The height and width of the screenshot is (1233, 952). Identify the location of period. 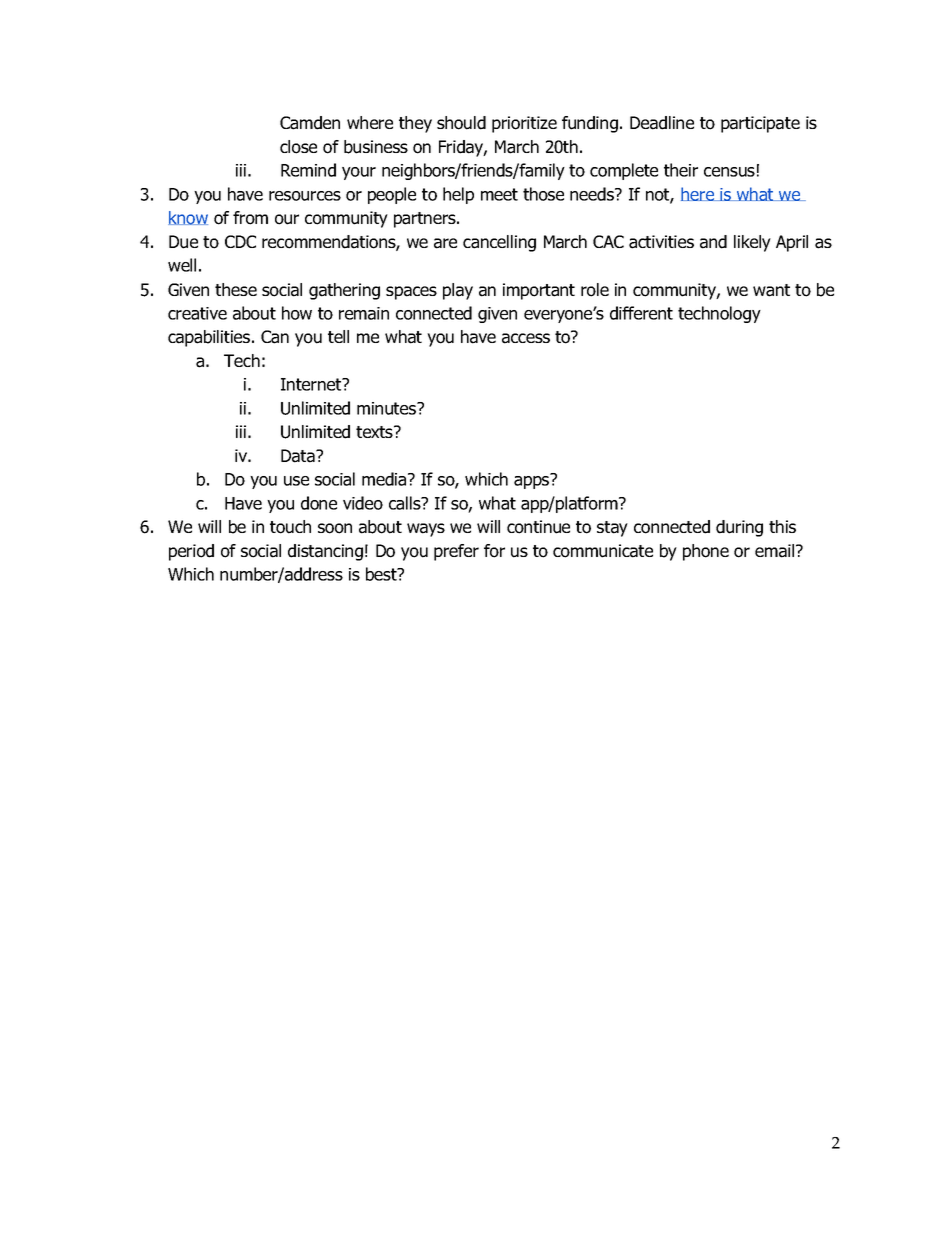
(191, 552).
